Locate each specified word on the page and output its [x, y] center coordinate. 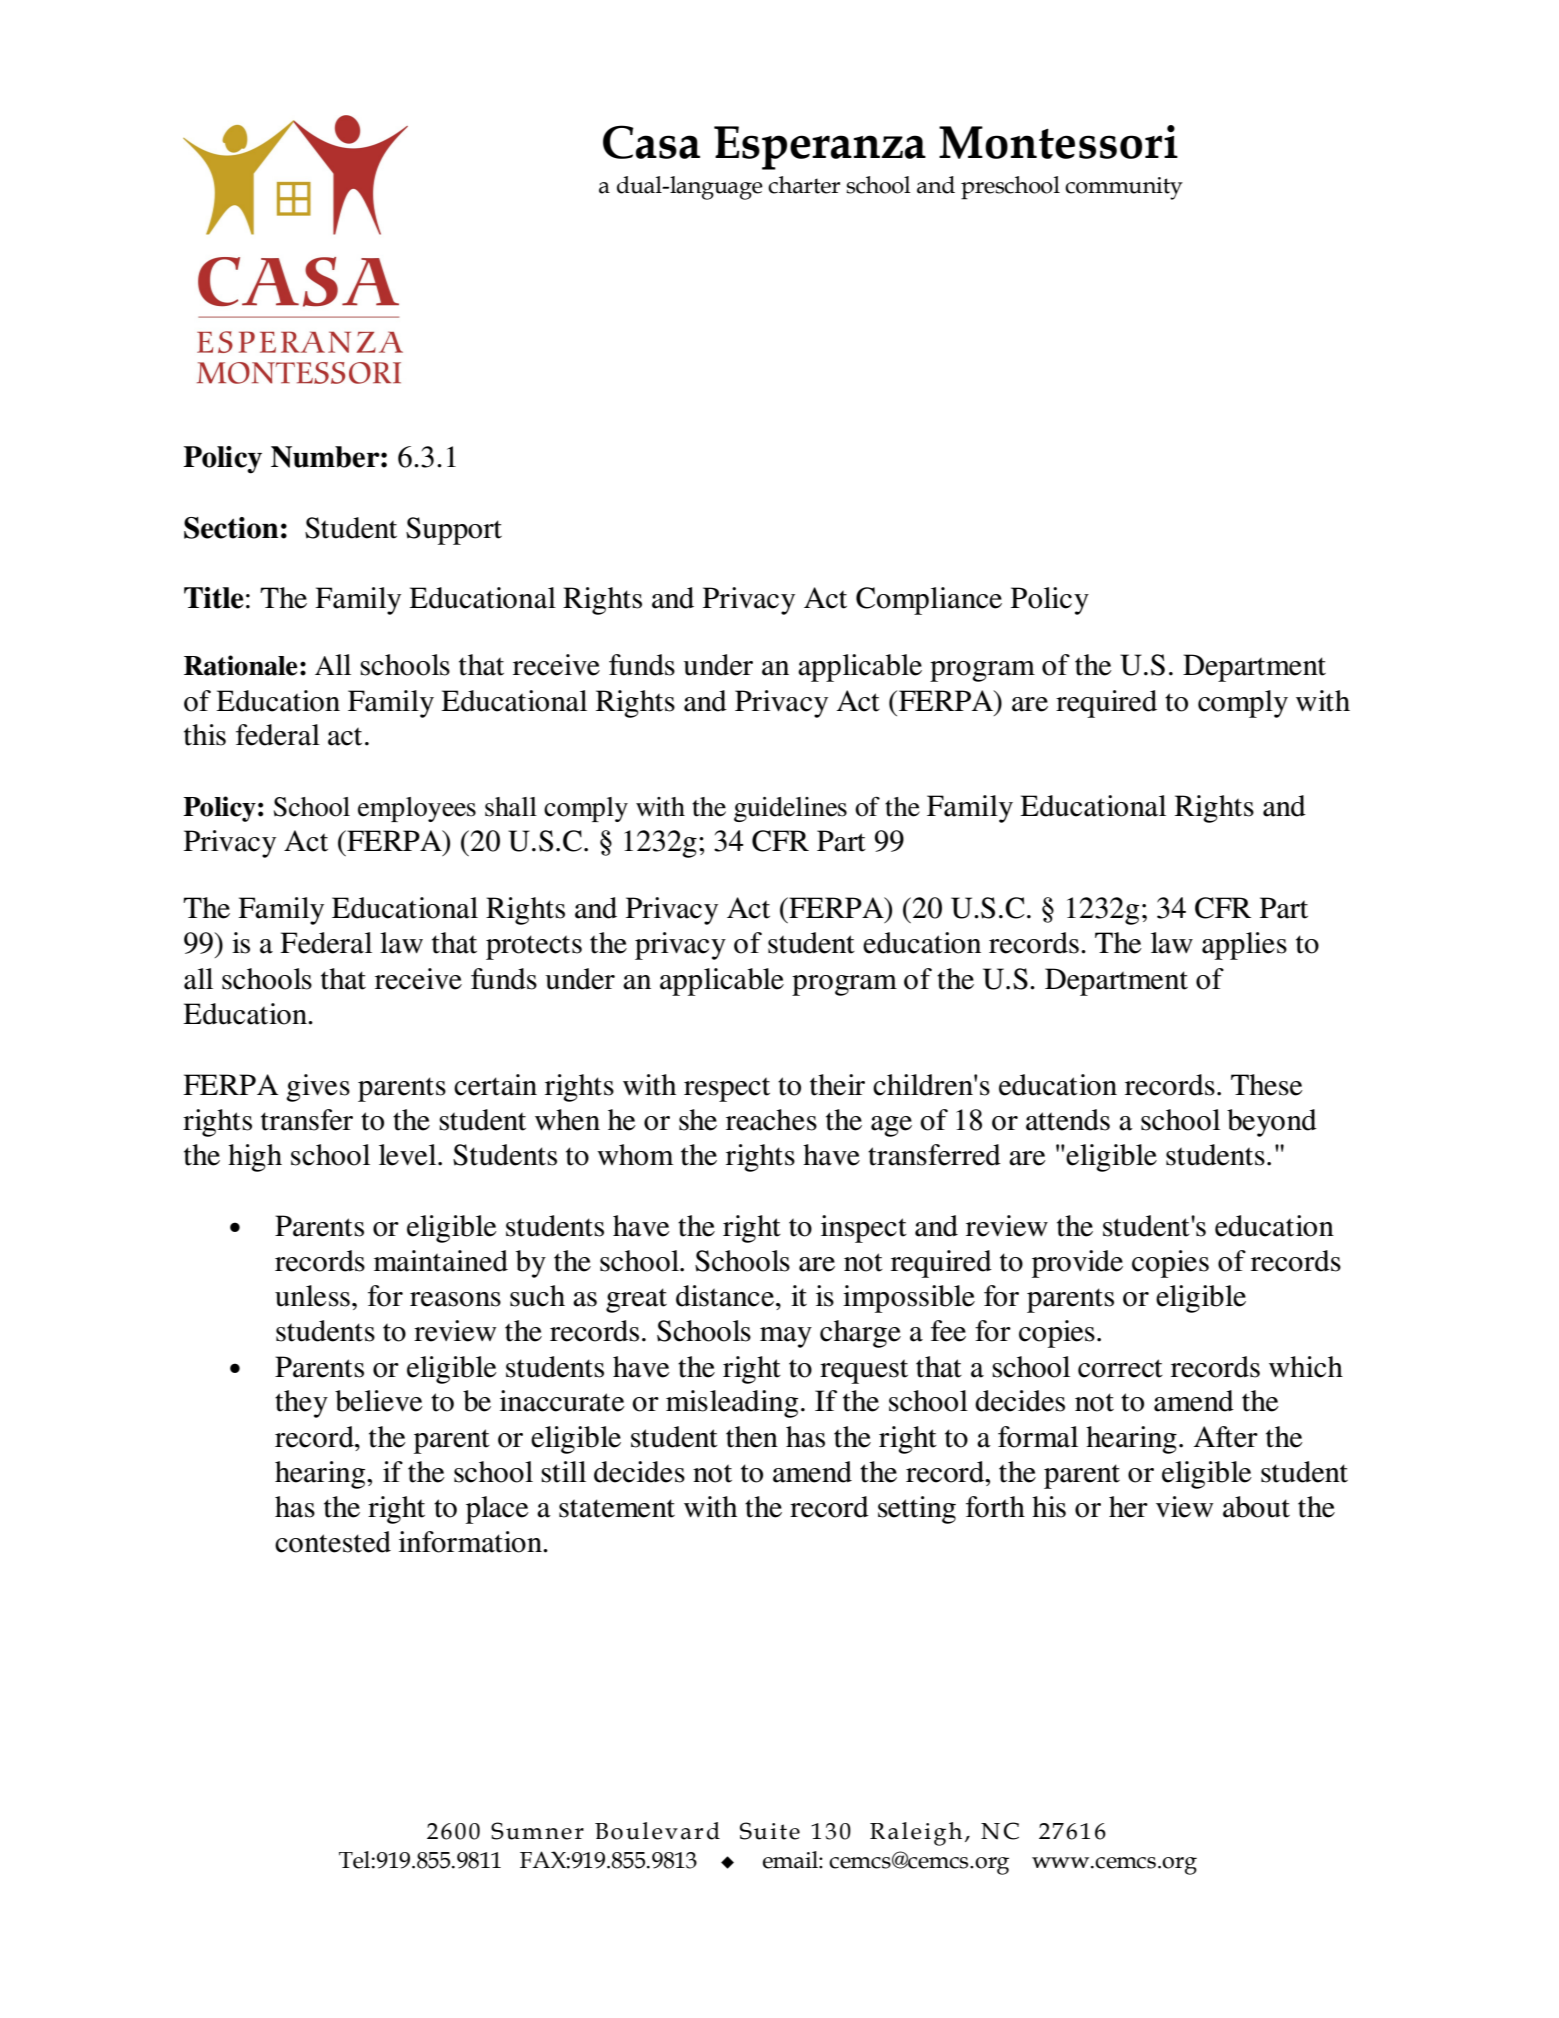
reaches [771, 1120]
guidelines [790, 809]
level [409, 1155]
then [752, 1437]
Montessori [1058, 142]
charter [804, 185]
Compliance [929, 601]
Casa [651, 142]
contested [333, 1542]
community [1124, 188]
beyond [1272, 1123]
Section [231, 528]
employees [417, 809]
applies [1244, 946]
